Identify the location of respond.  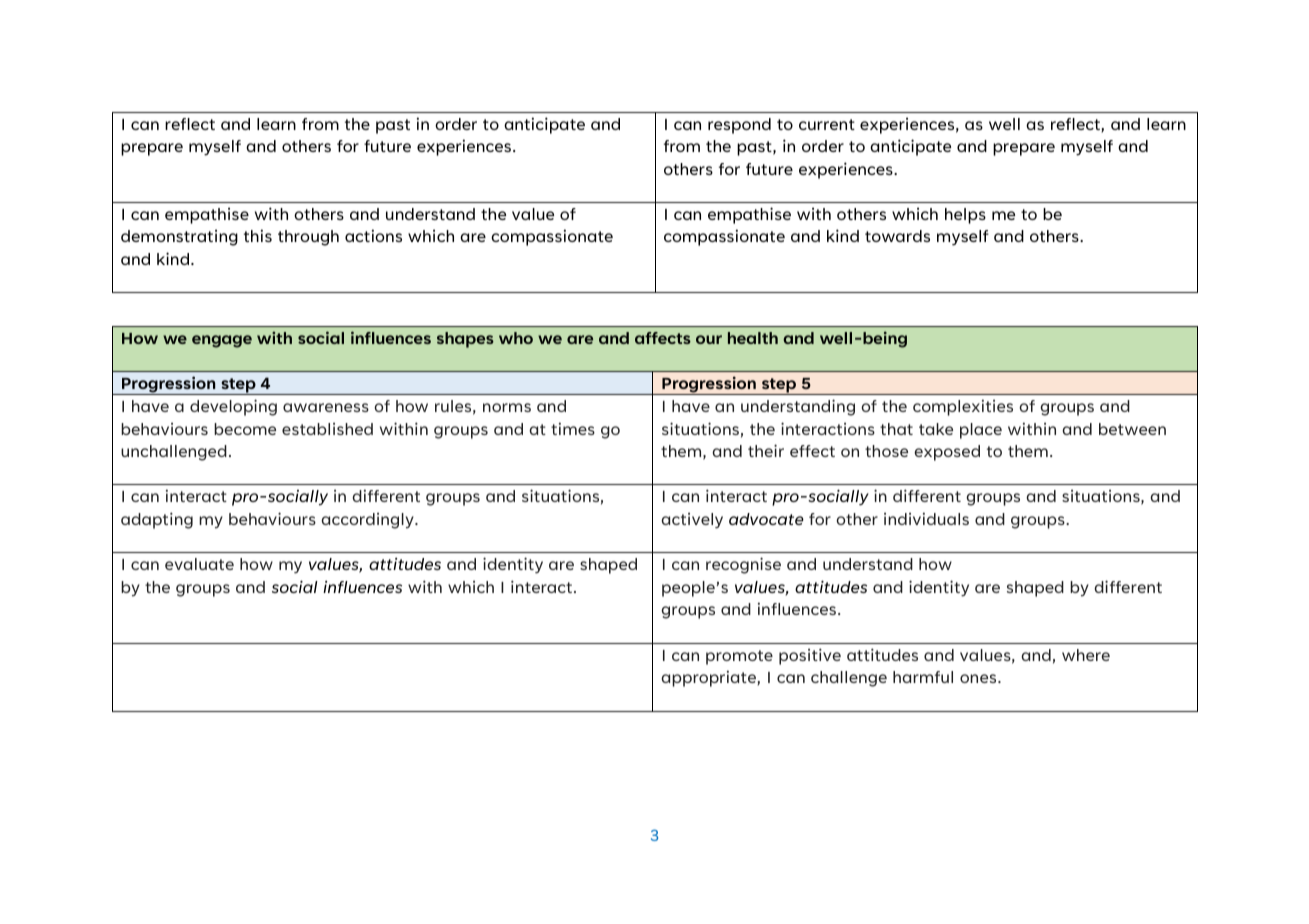
(739, 126).
